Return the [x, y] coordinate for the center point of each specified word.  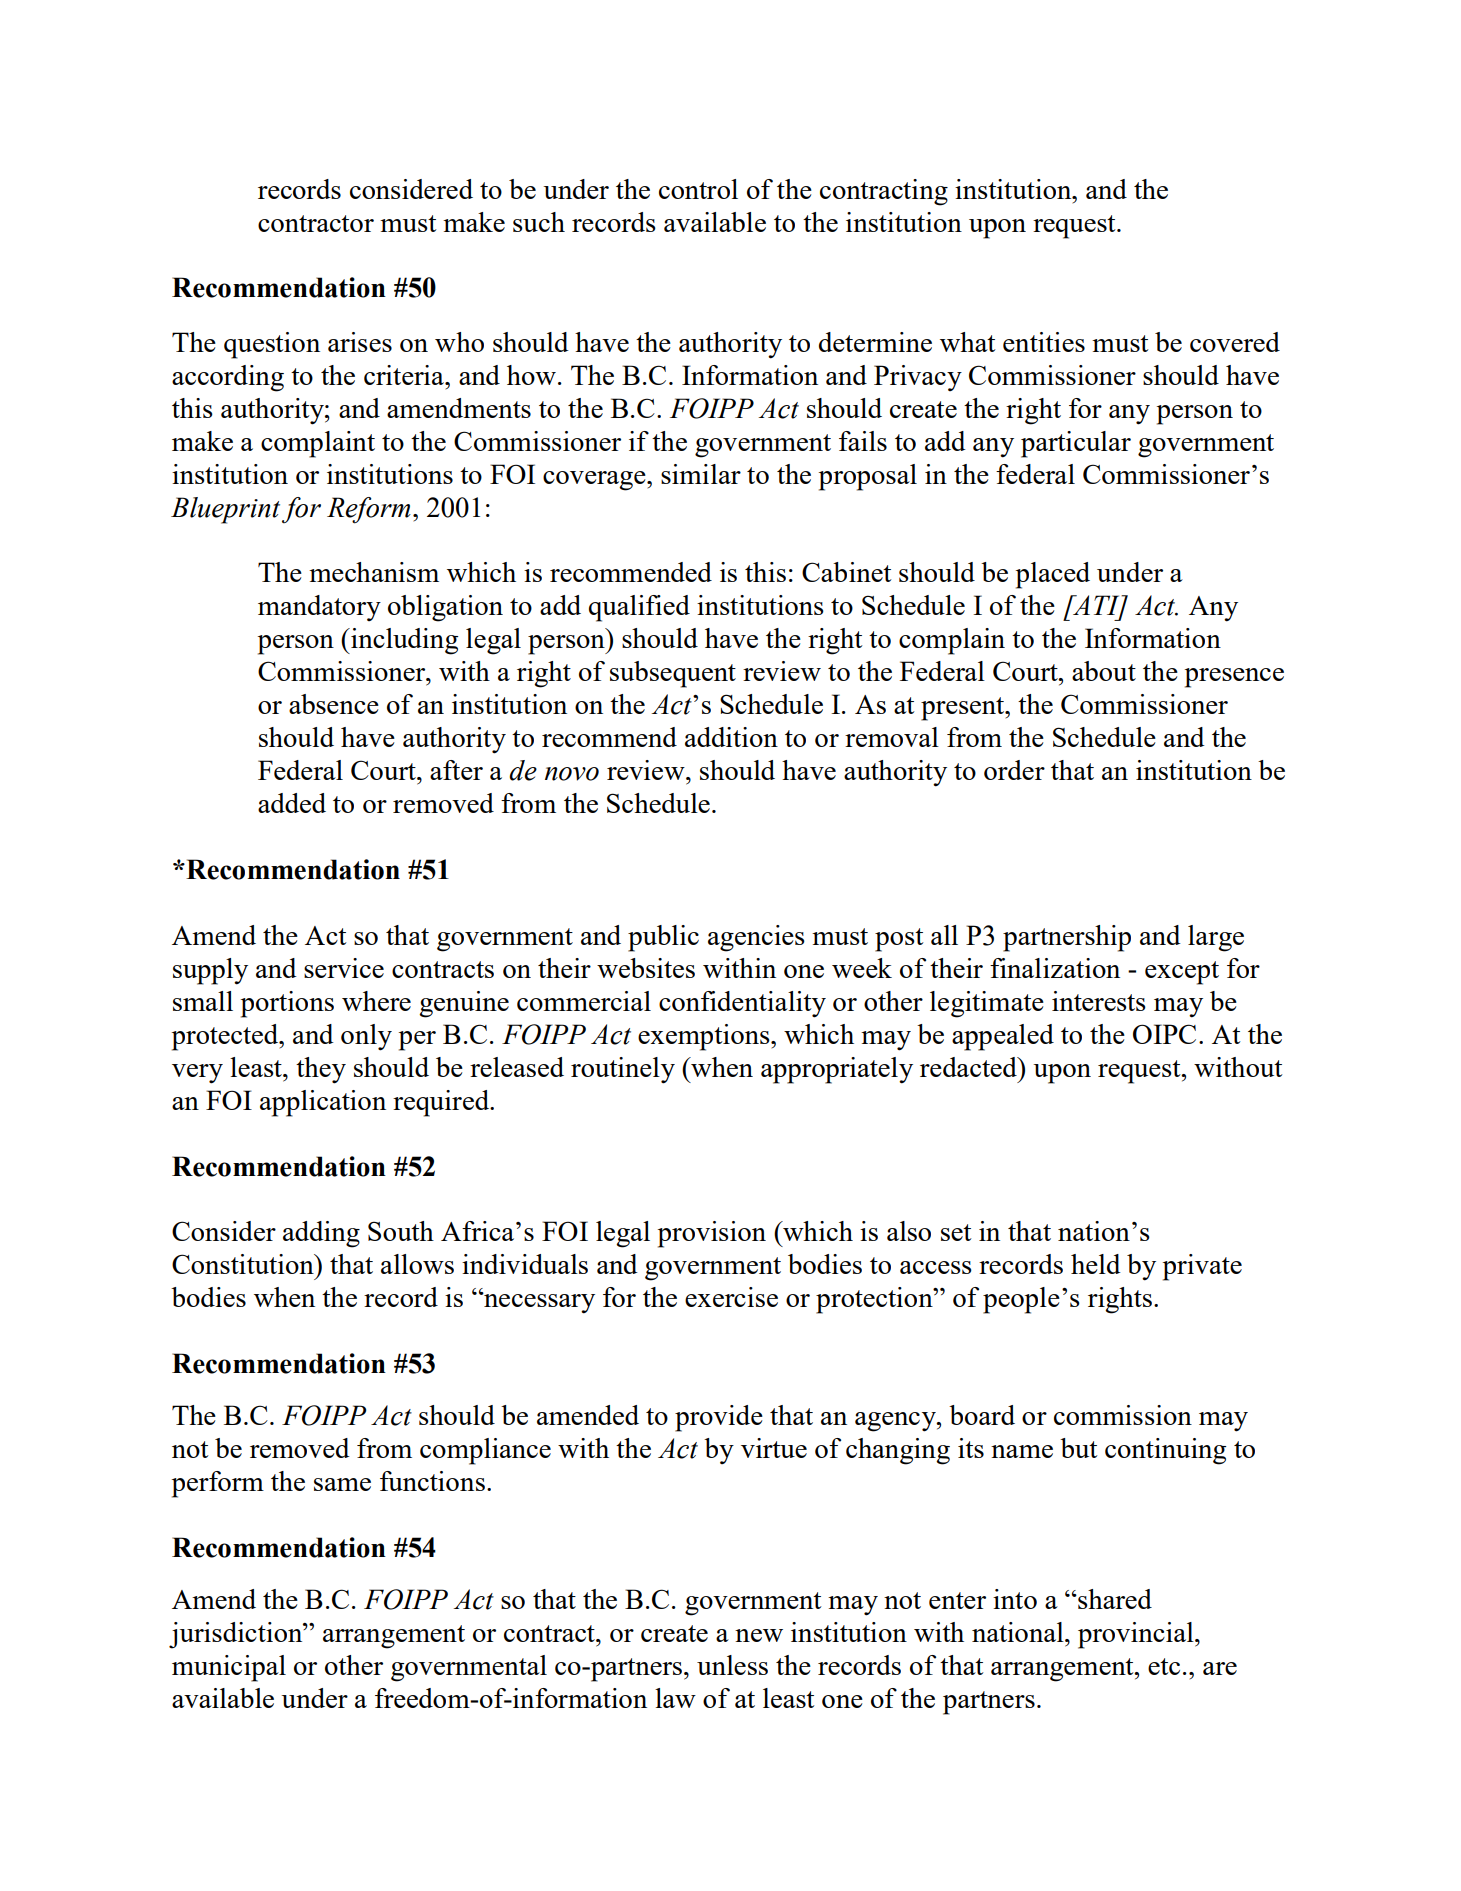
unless [732, 1665]
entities [1044, 342]
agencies [756, 938]
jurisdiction [237, 1635]
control [698, 189]
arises [360, 342]
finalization [1055, 968]
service [344, 968]
